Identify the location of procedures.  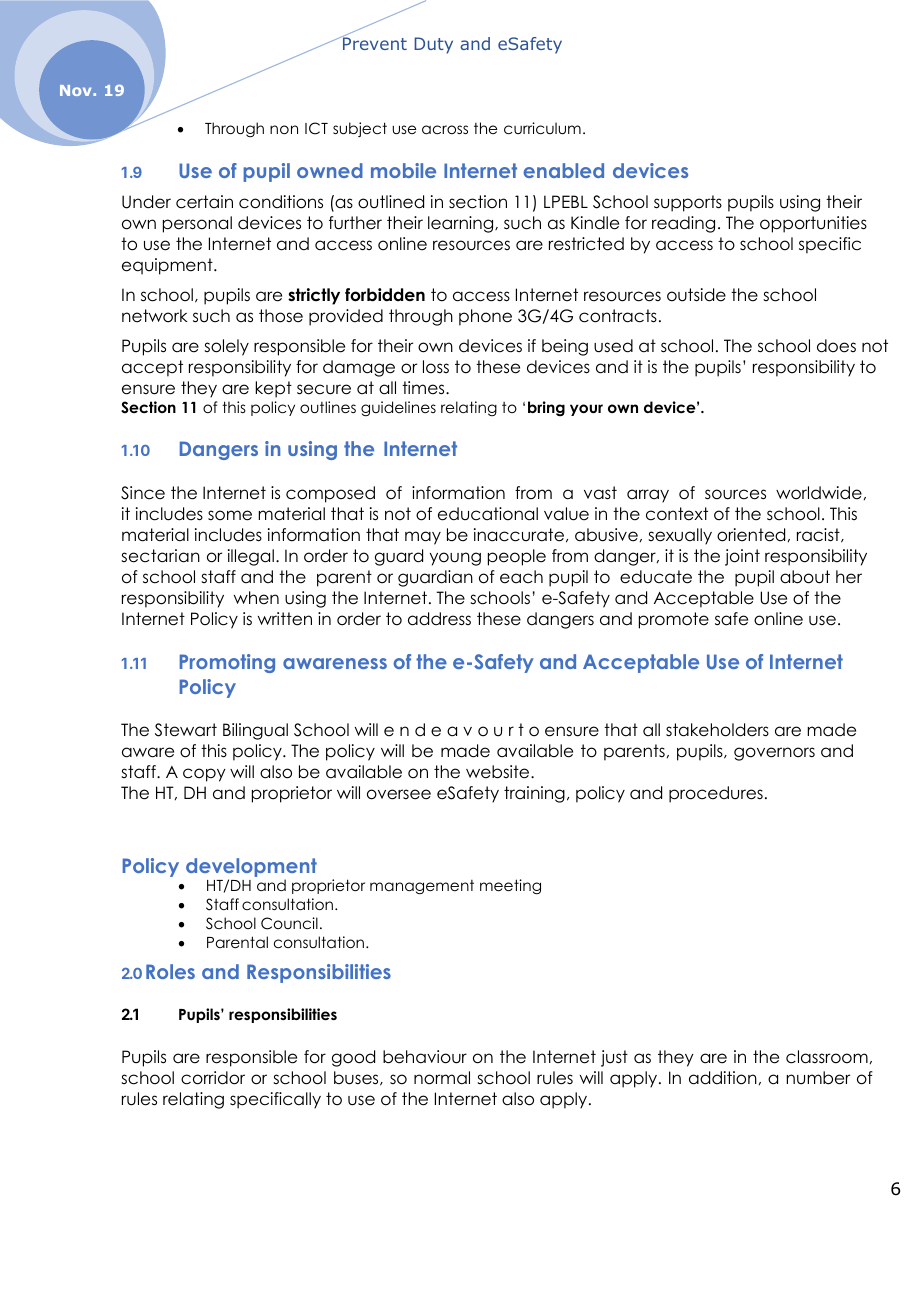
(716, 794).
